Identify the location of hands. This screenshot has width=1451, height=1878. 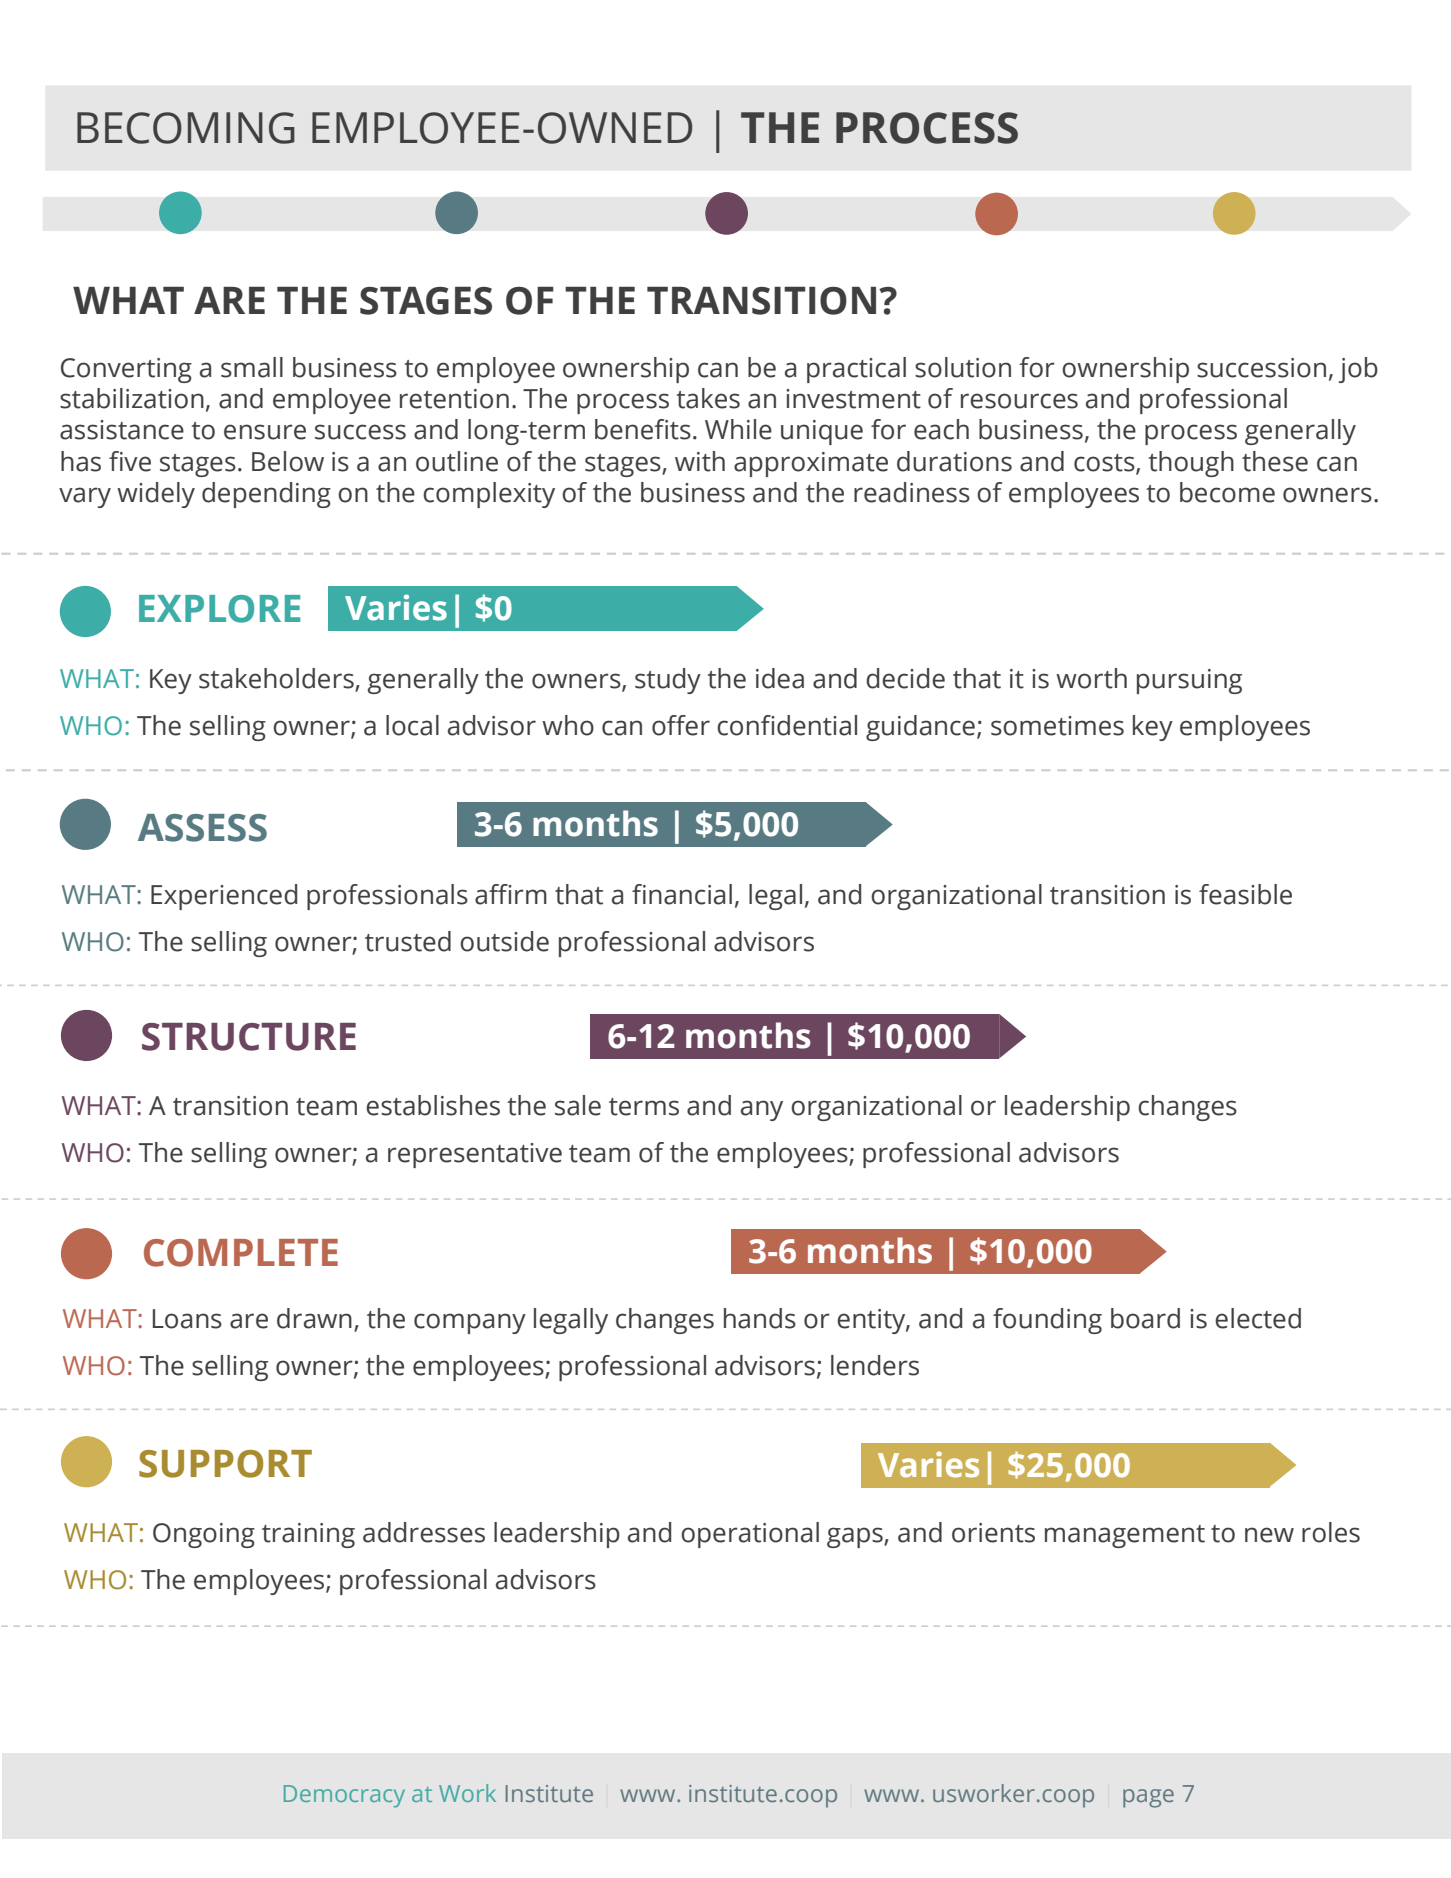
(760, 1318).
